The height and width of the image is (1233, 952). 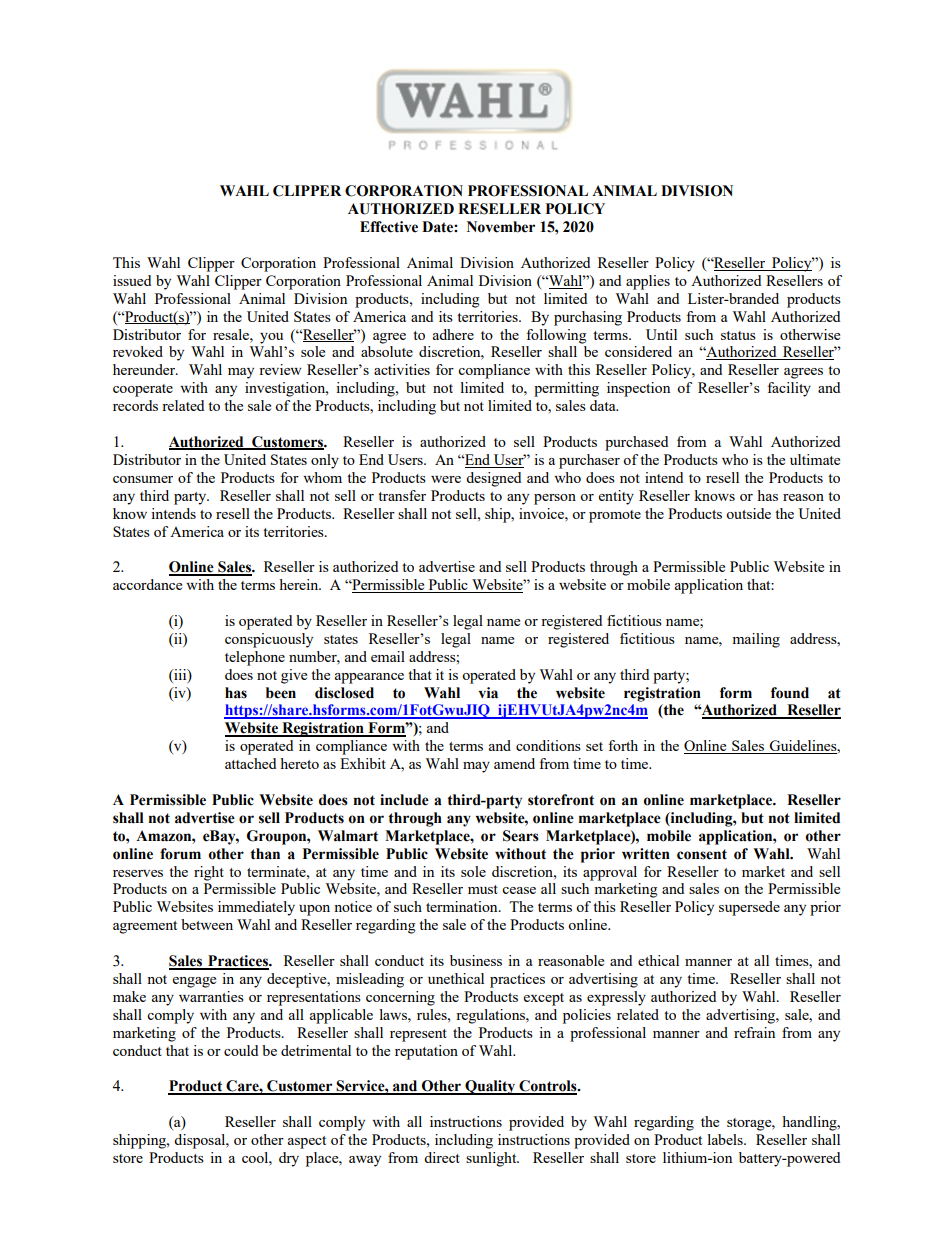 I want to click on termination, so click(x=463, y=906).
